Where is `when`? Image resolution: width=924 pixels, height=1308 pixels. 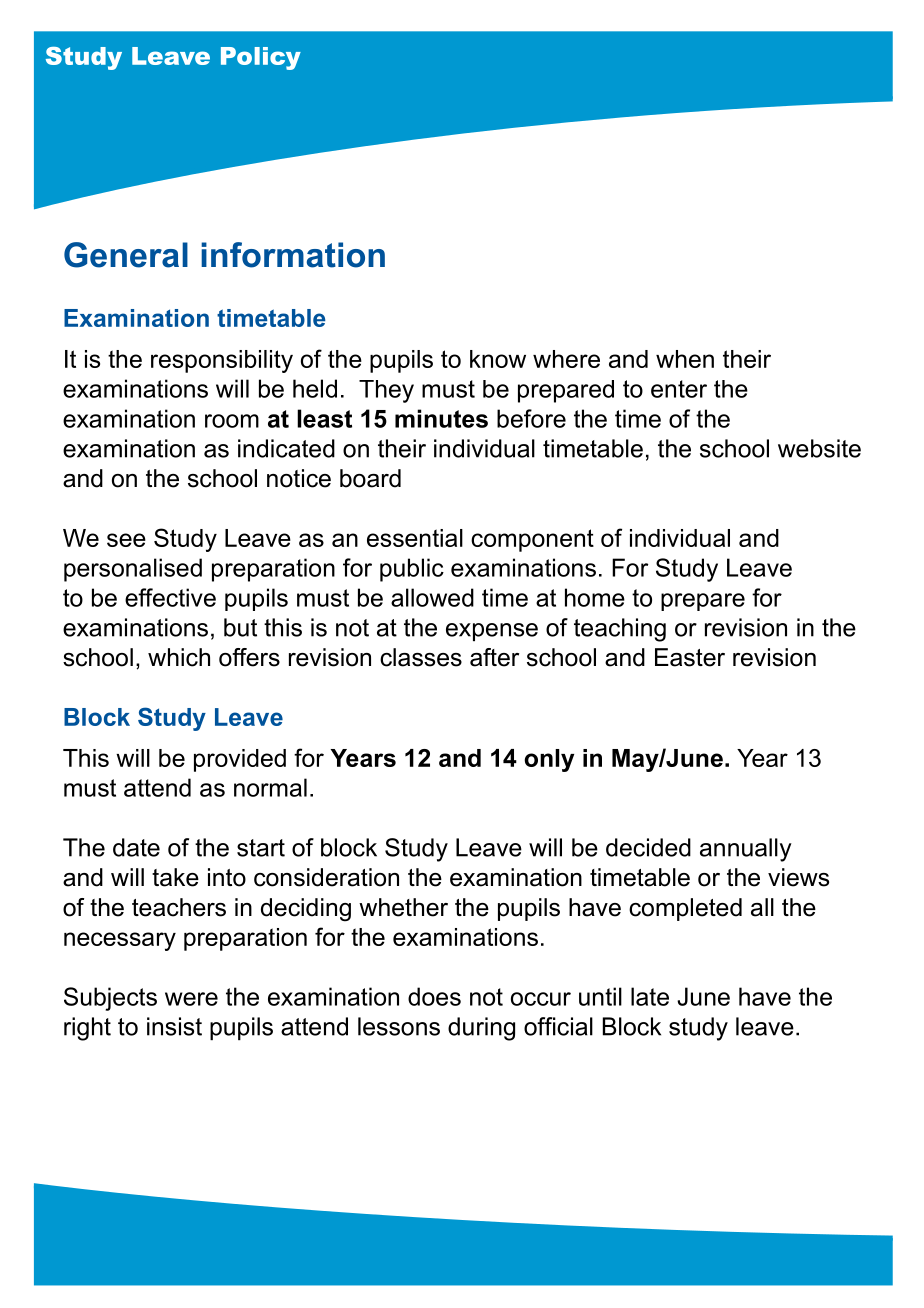
when is located at coordinates (685, 359).
